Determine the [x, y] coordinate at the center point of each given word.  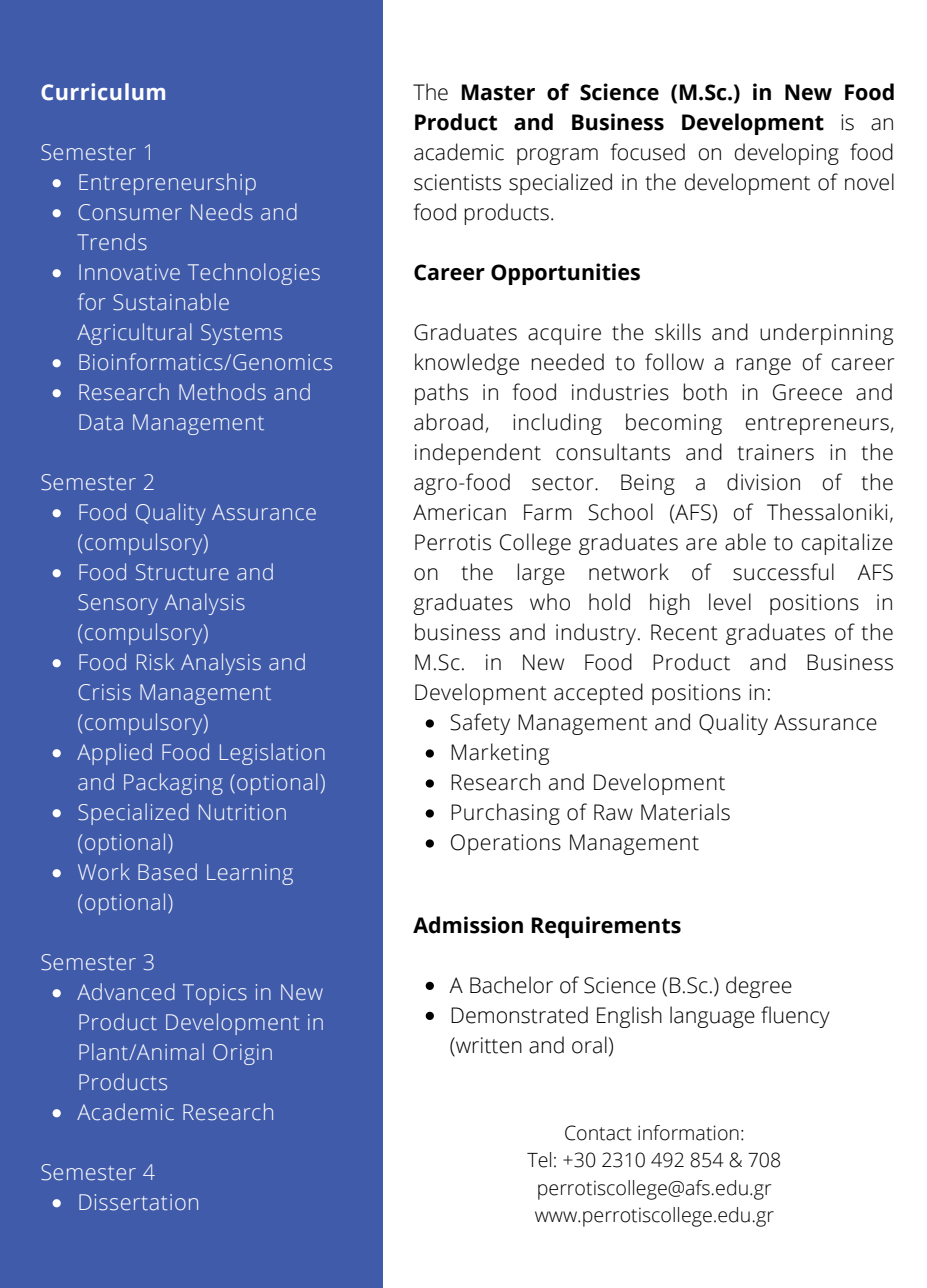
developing [786, 154]
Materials [685, 812]
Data [101, 422]
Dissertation [138, 1202]
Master [498, 92]
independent [478, 454]
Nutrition [242, 812]
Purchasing [505, 814]
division [763, 482]
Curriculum [103, 92]
